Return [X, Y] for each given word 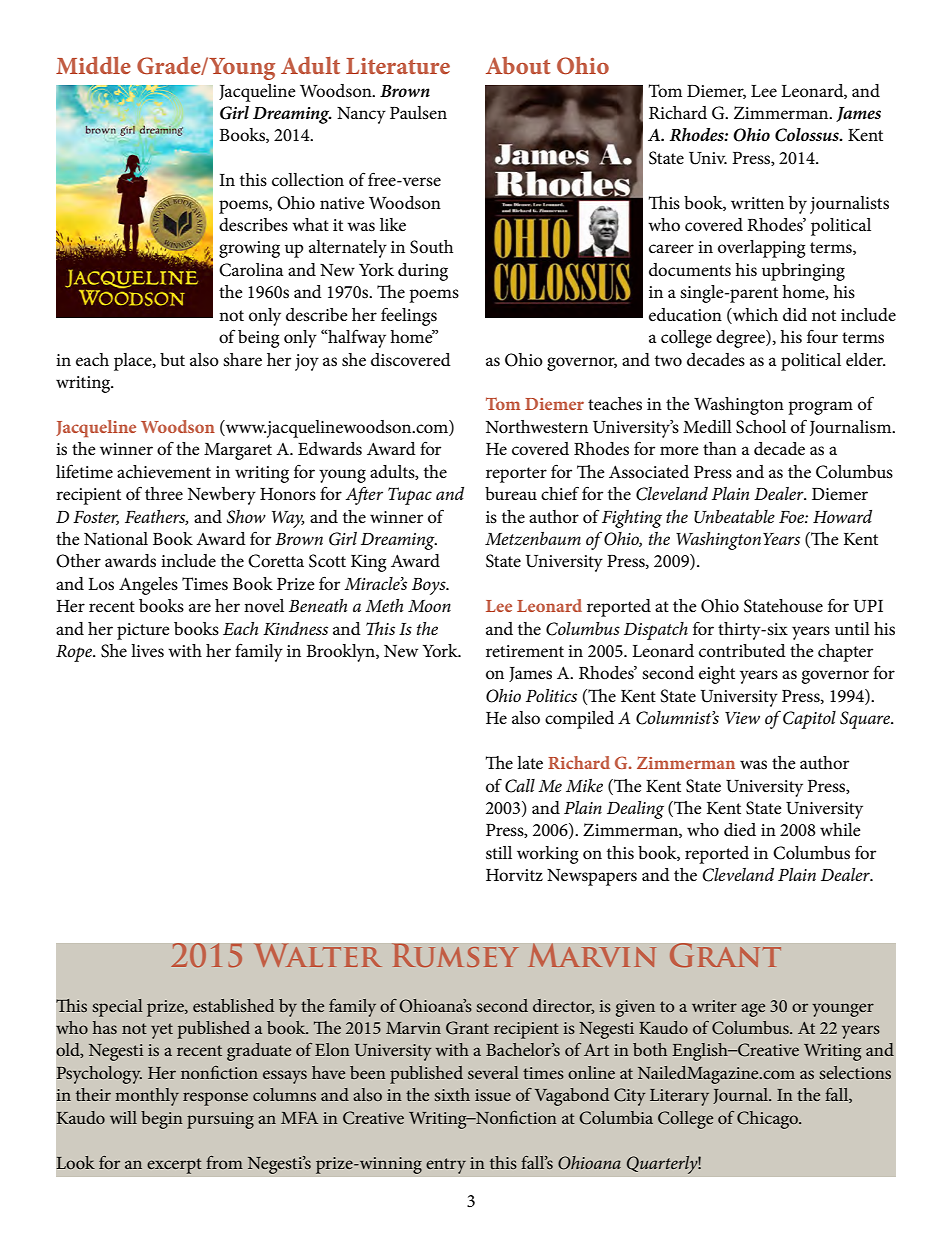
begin [162, 1120]
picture [143, 631]
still [499, 853]
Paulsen [418, 112]
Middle [93, 65]
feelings [409, 316]
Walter [318, 955]
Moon [429, 606]
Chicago [768, 1120]
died [740, 830]
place [134, 362]
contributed [742, 651]
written [757, 203]
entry [446, 1166]
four [822, 337]
